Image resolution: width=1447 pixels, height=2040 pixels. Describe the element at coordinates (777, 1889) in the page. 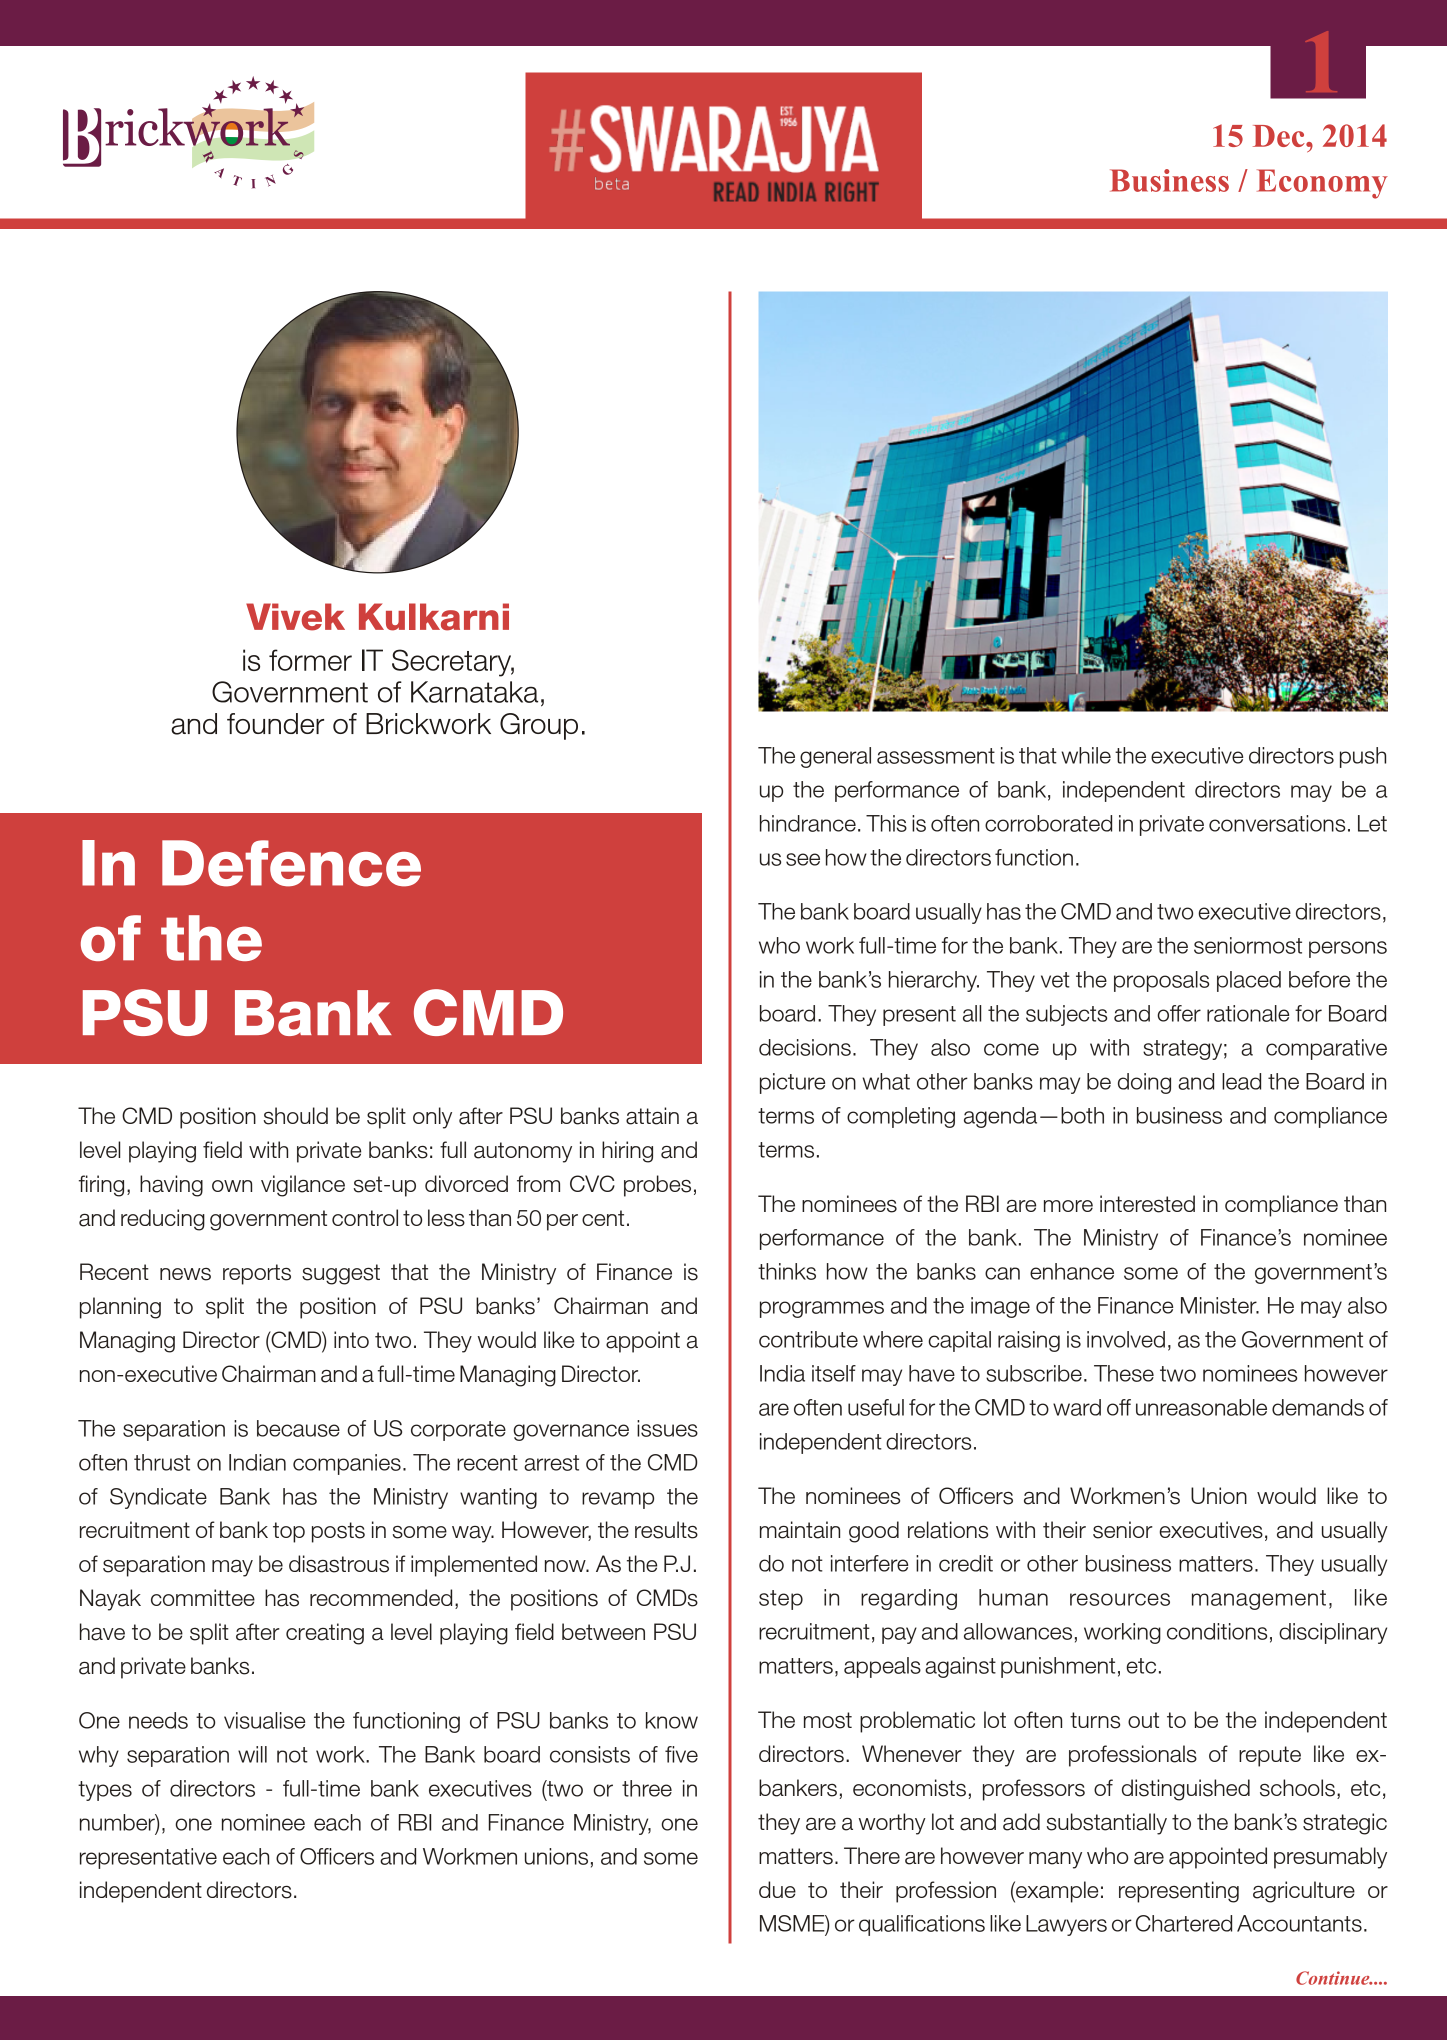

I see `due` at that location.
